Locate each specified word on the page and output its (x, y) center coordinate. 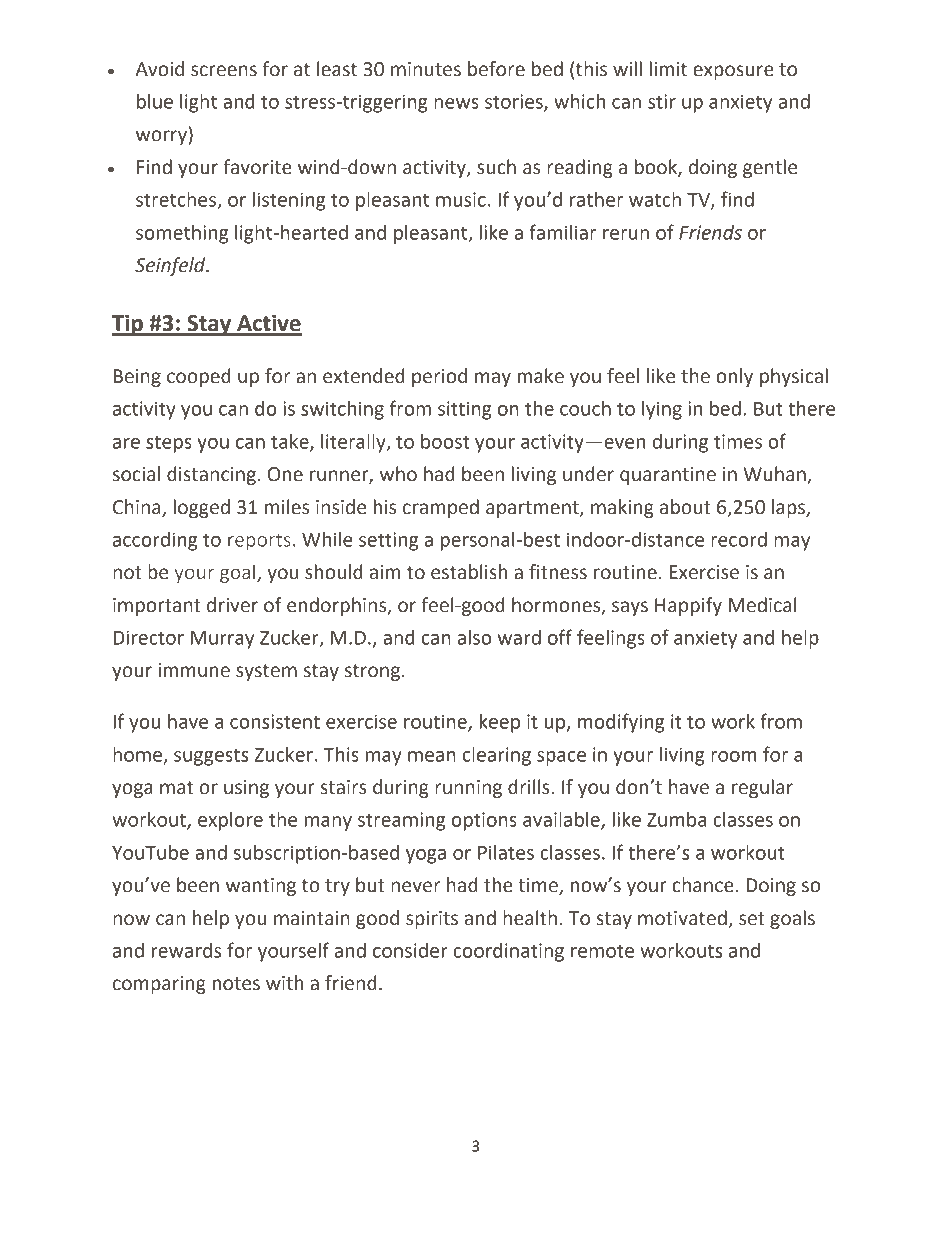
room (734, 756)
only (734, 377)
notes (236, 984)
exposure (733, 72)
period (439, 377)
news (456, 103)
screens (224, 71)
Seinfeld (171, 266)
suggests (211, 757)
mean (432, 756)
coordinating (508, 952)
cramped (441, 508)
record (739, 539)
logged (202, 508)
